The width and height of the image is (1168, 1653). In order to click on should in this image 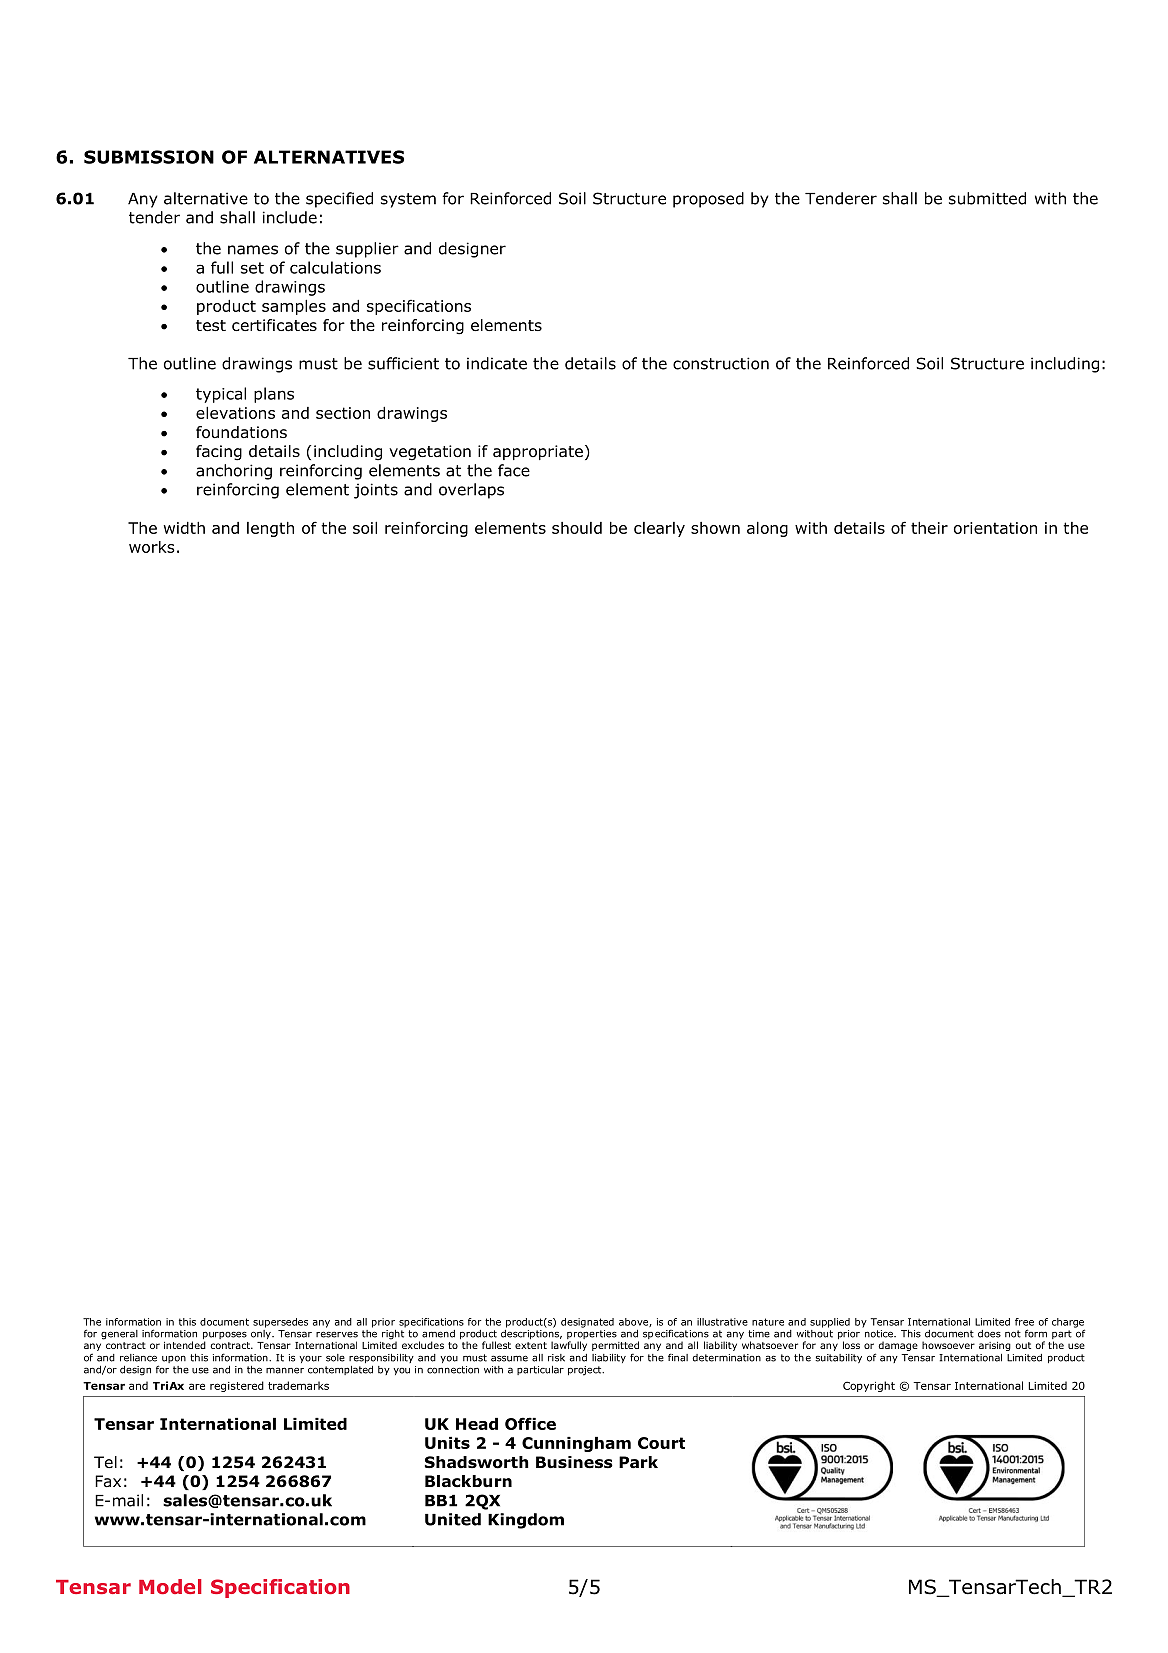, I will do `click(577, 528)`.
